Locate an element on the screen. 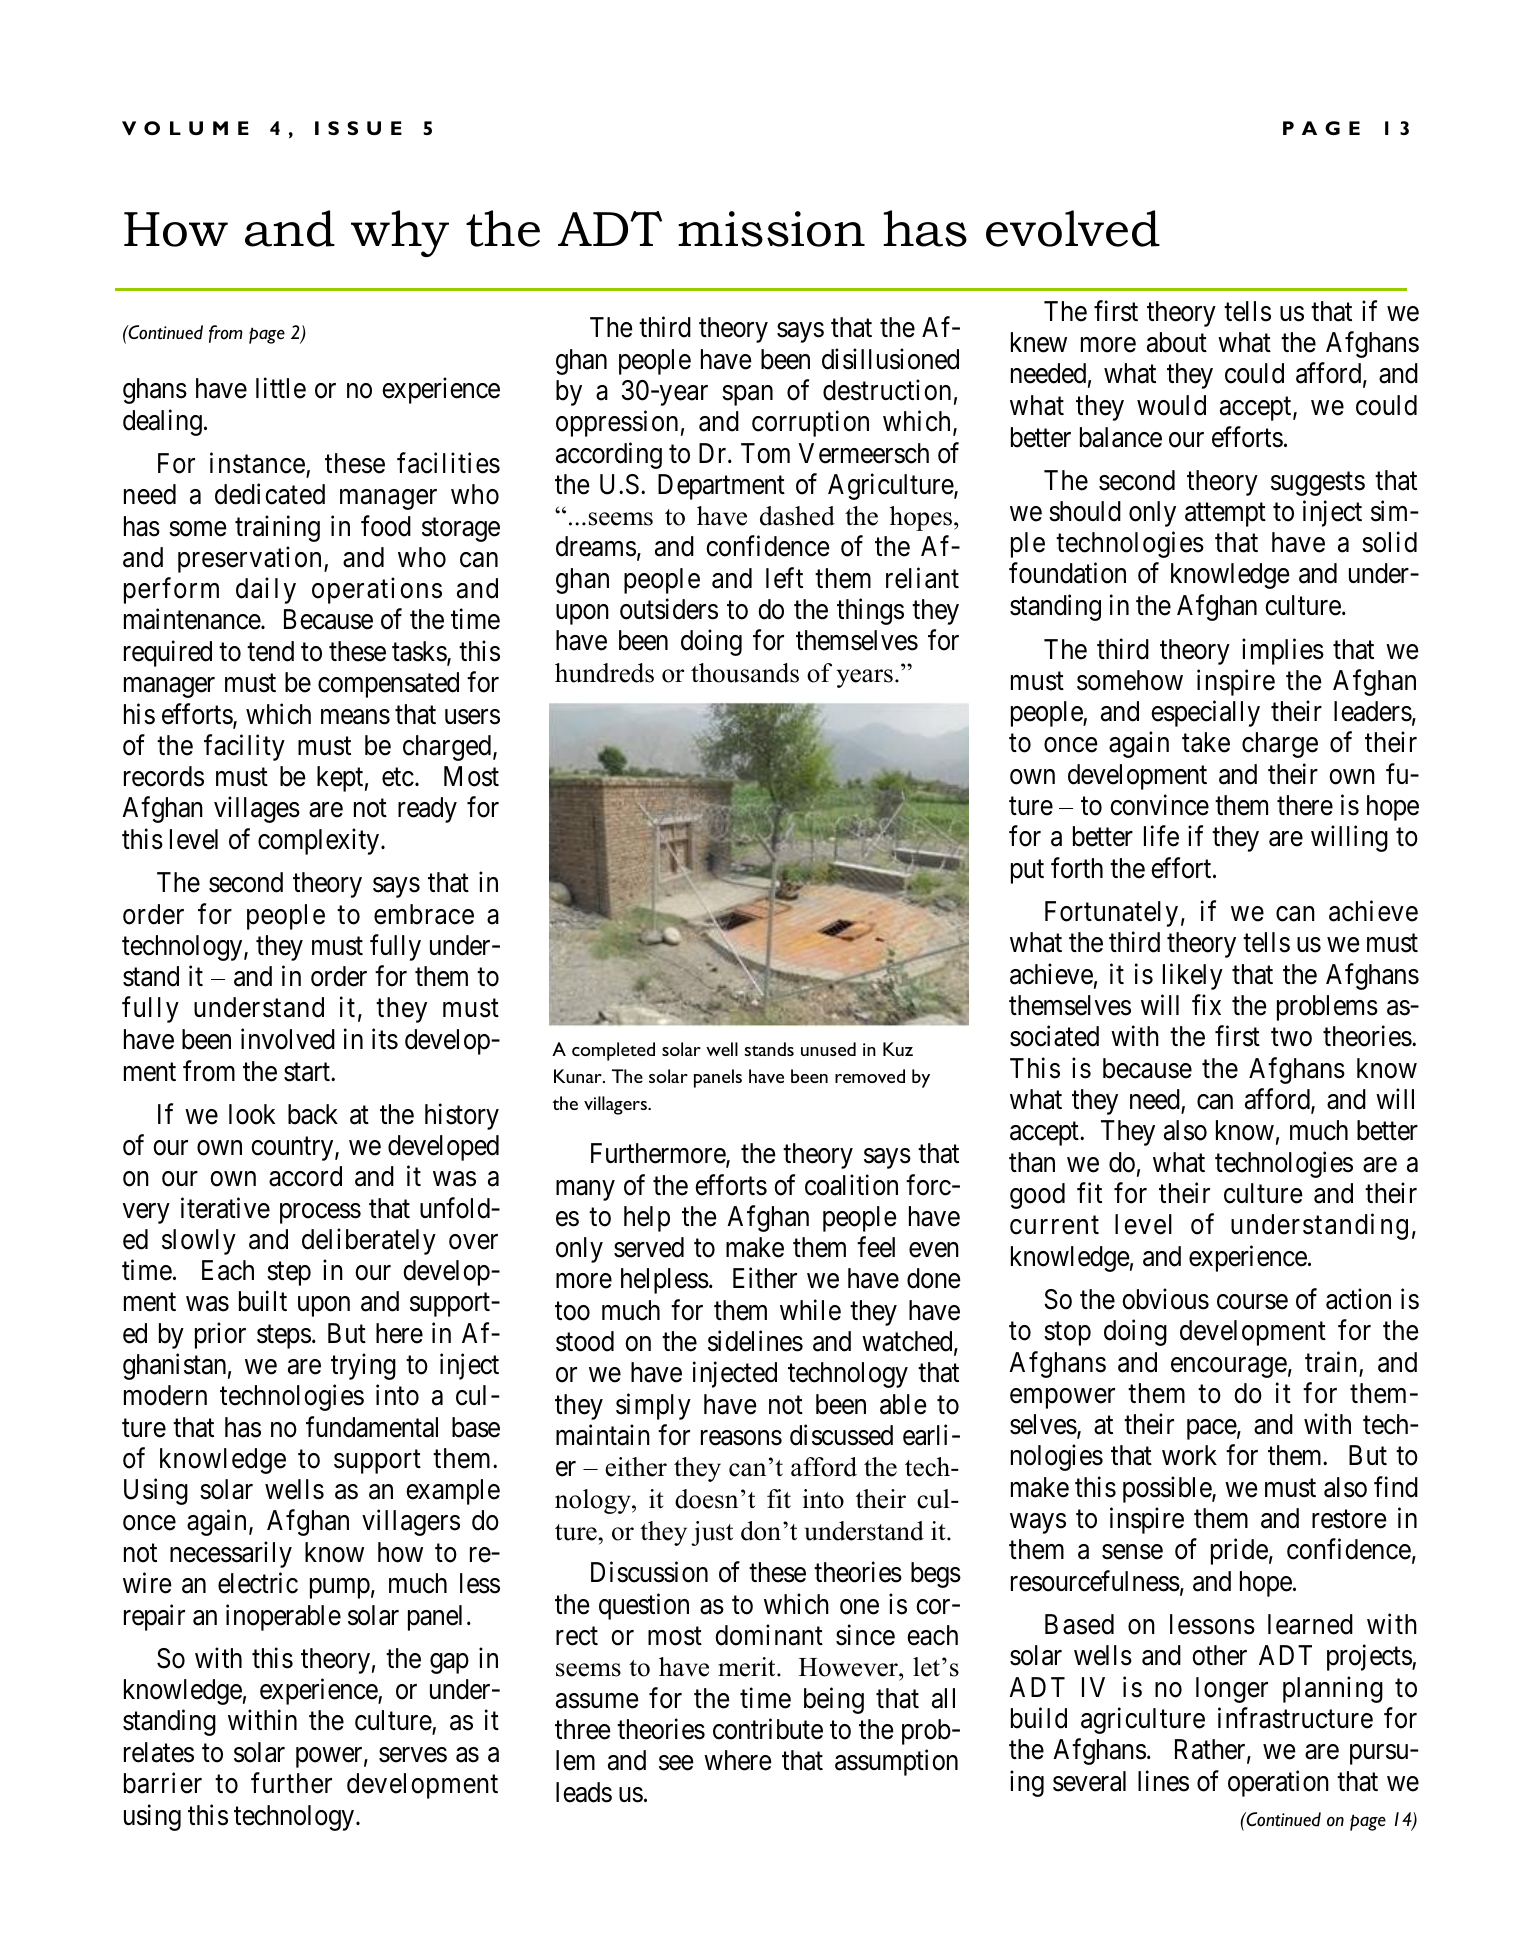 The image size is (1514, 1959). why is located at coordinates (400, 233).
